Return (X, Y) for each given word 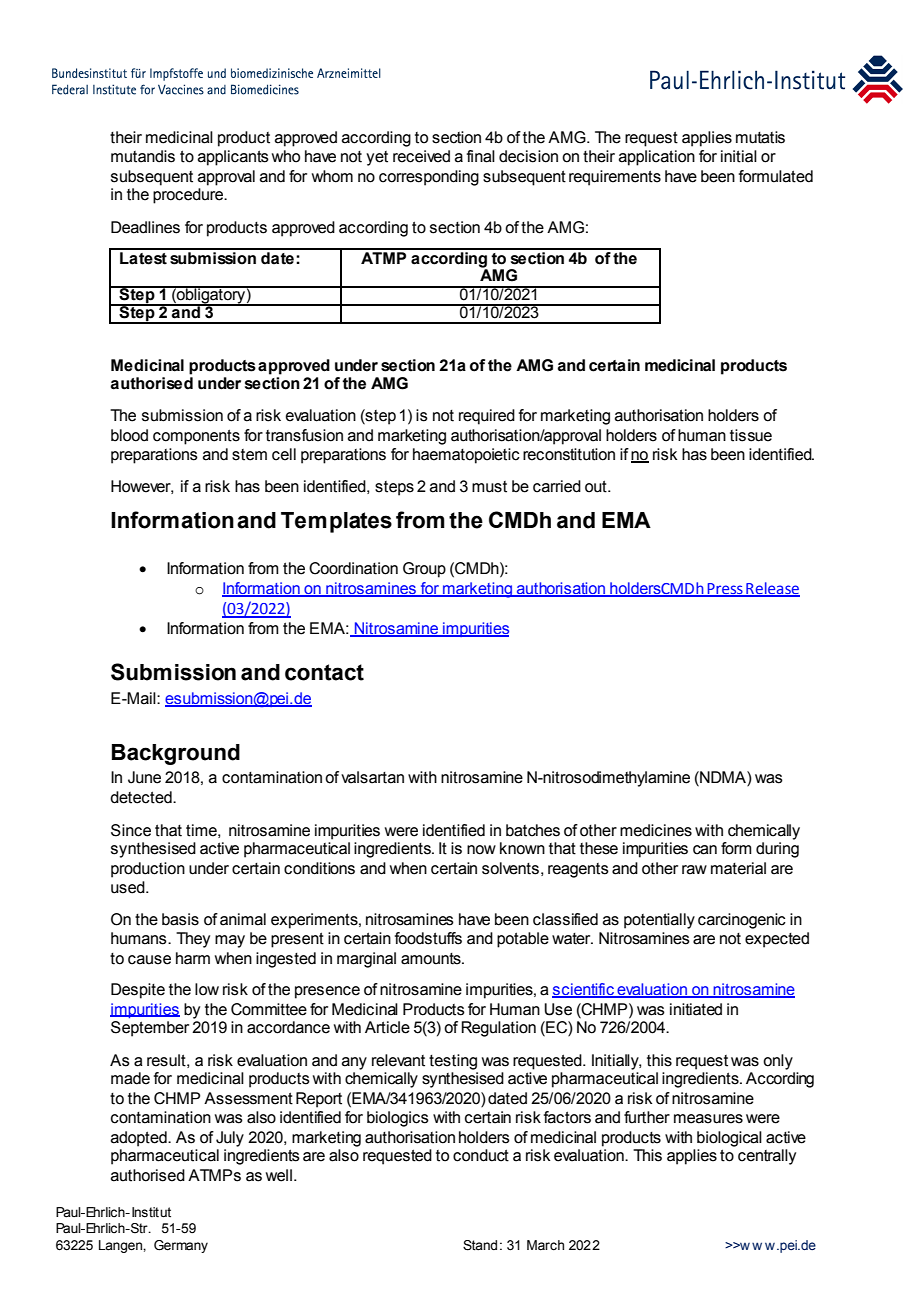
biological (729, 1139)
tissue (751, 435)
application (657, 158)
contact (324, 672)
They (193, 940)
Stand (480, 1245)
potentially (659, 921)
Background (176, 754)
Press (725, 590)
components (196, 437)
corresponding (429, 178)
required (487, 417)
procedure (189, 196)
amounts (432, 959)
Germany (181, 1246)
